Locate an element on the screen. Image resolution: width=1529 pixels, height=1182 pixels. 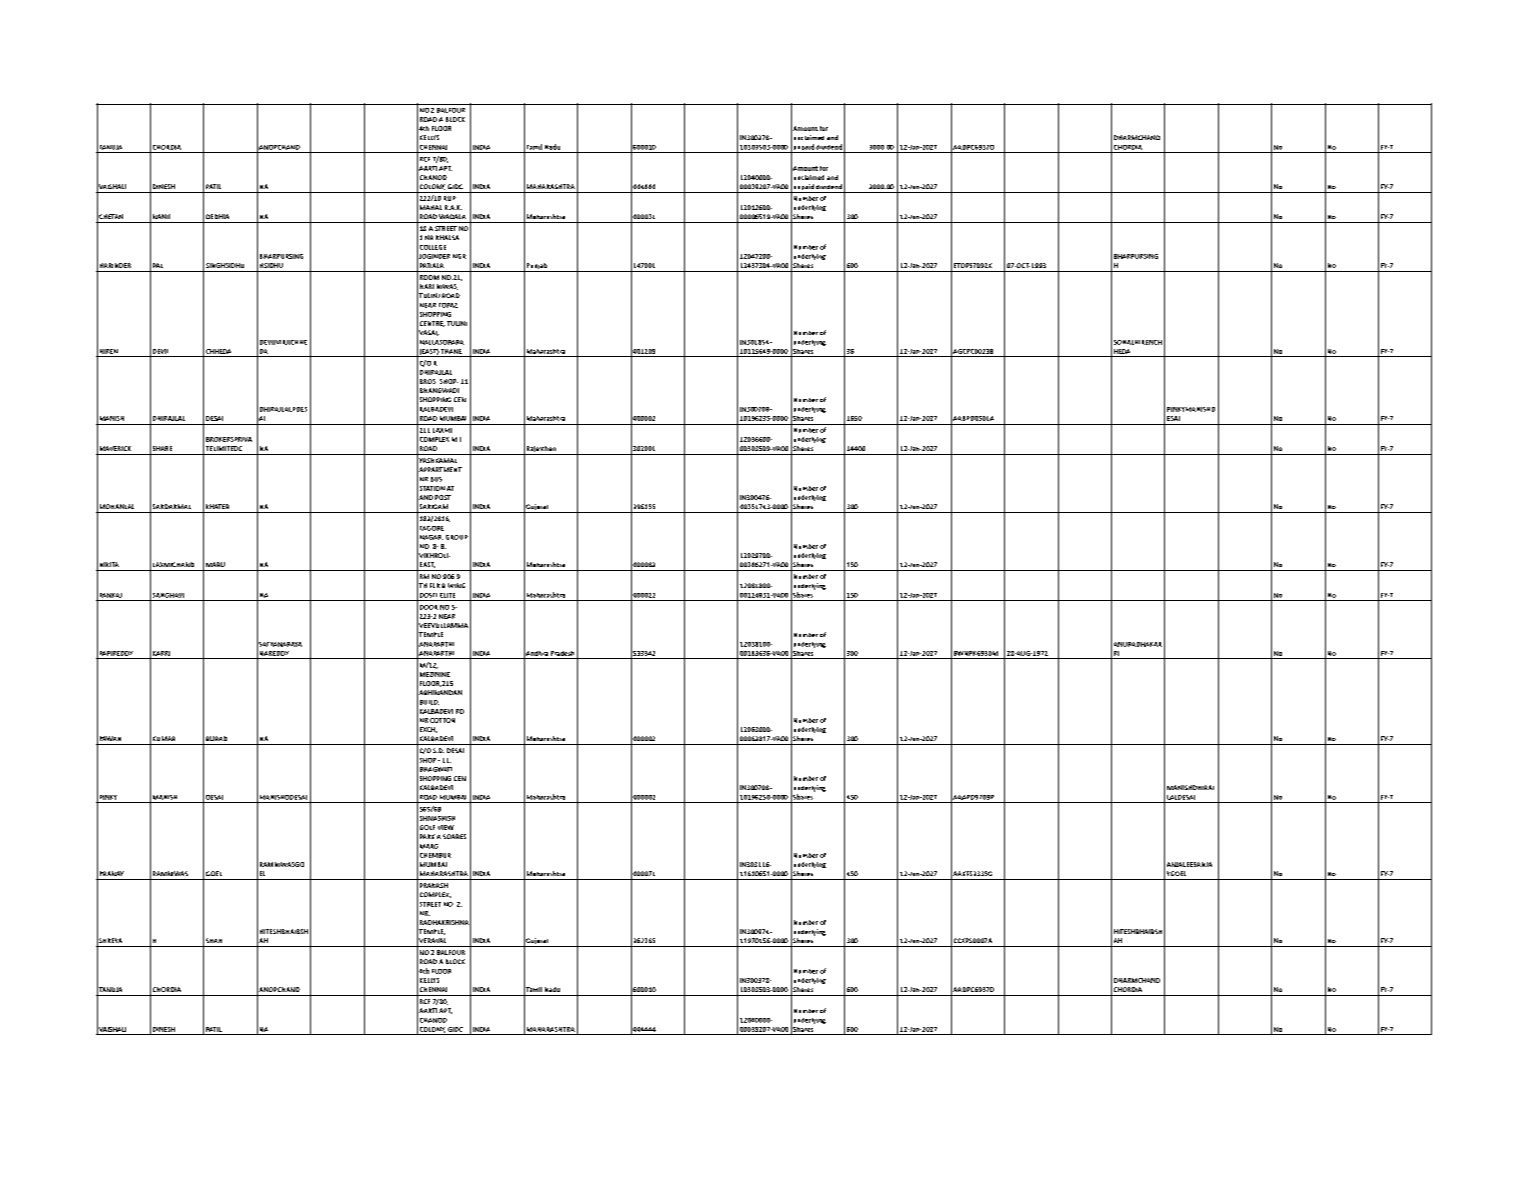
VIEW is located at coordinates (446, 827).
